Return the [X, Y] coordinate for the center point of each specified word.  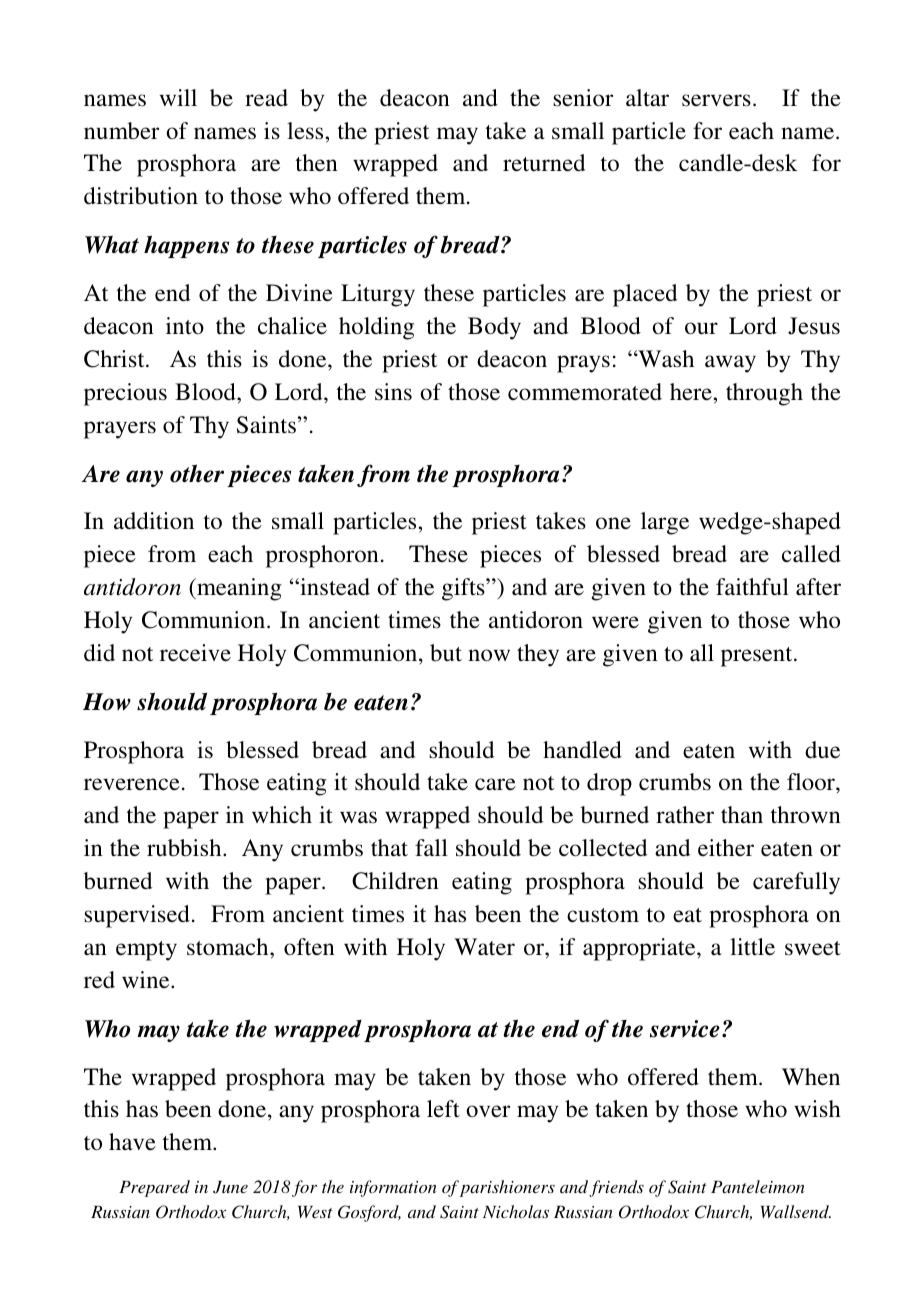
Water [484, 946]
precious [125, 394]
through [764, 394]
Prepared [154, 1188]
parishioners [507, 1188]
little [752, 946]
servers [716, 100]
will [178, 97]
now [489, 655]
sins [393, 391]
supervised [137, 916]
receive [195, 653]
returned [544, 163]
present [758, 657]
